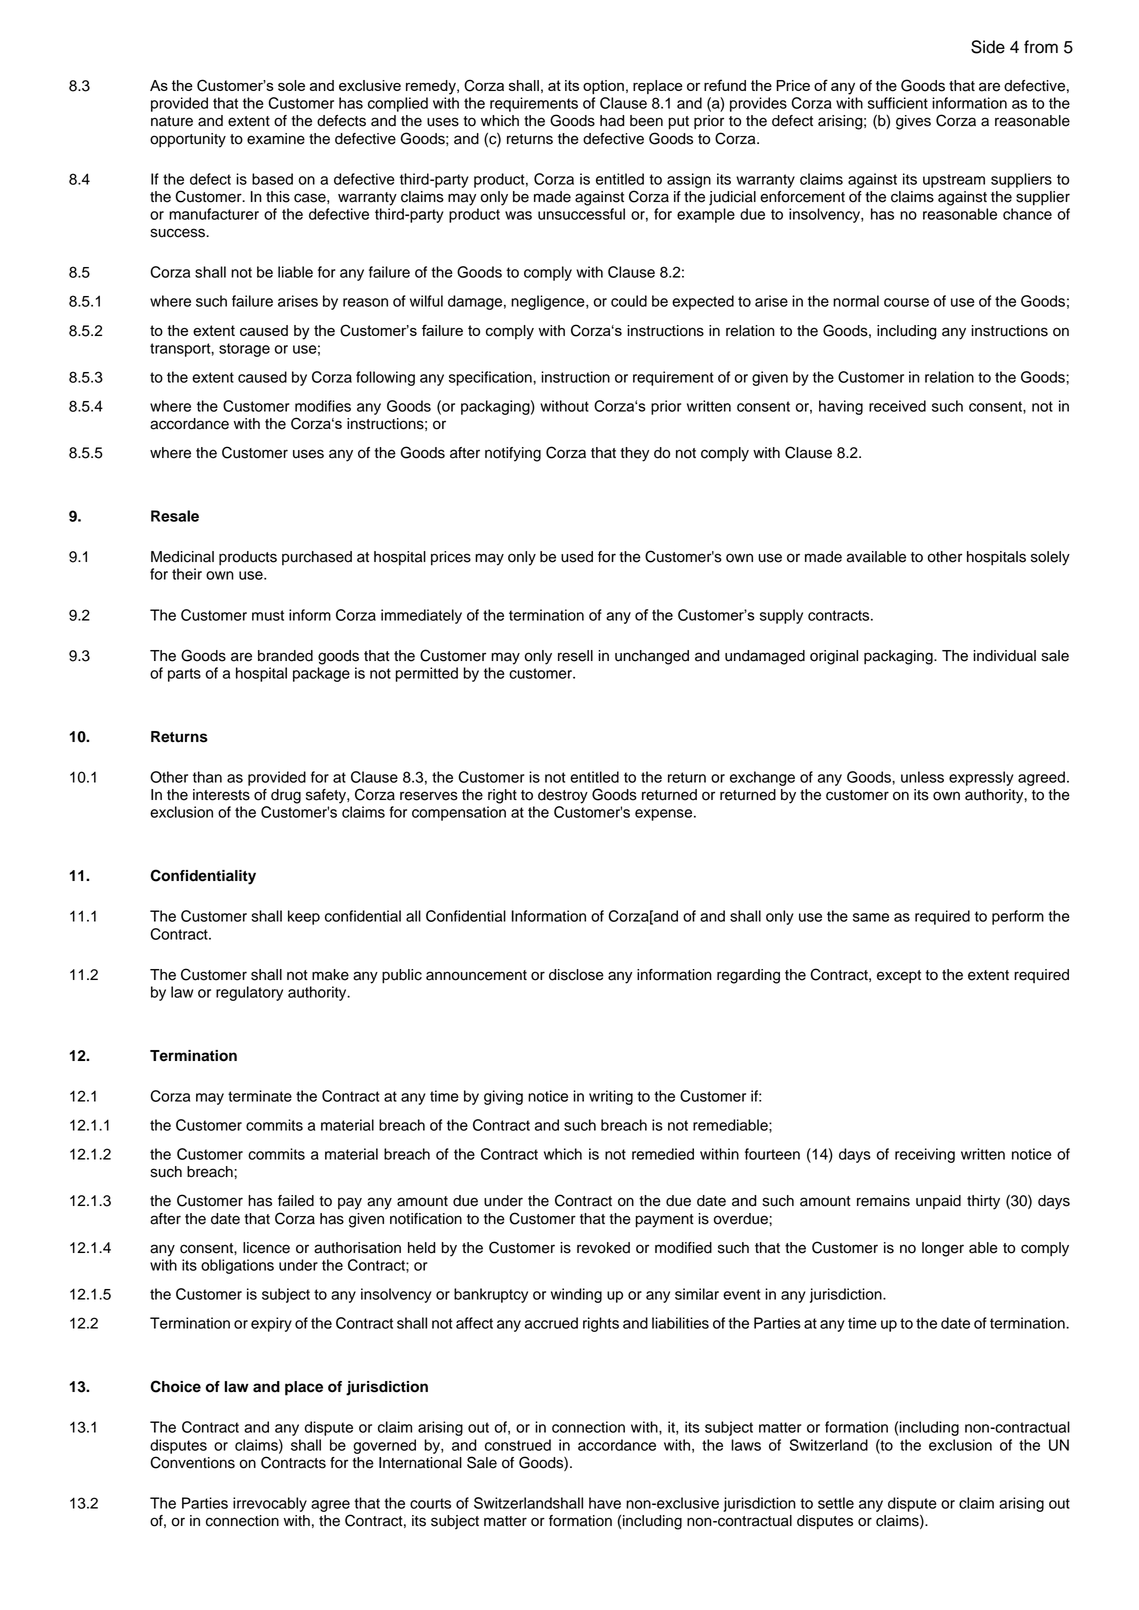  I want to click on sufficient, so click(898, 103).
